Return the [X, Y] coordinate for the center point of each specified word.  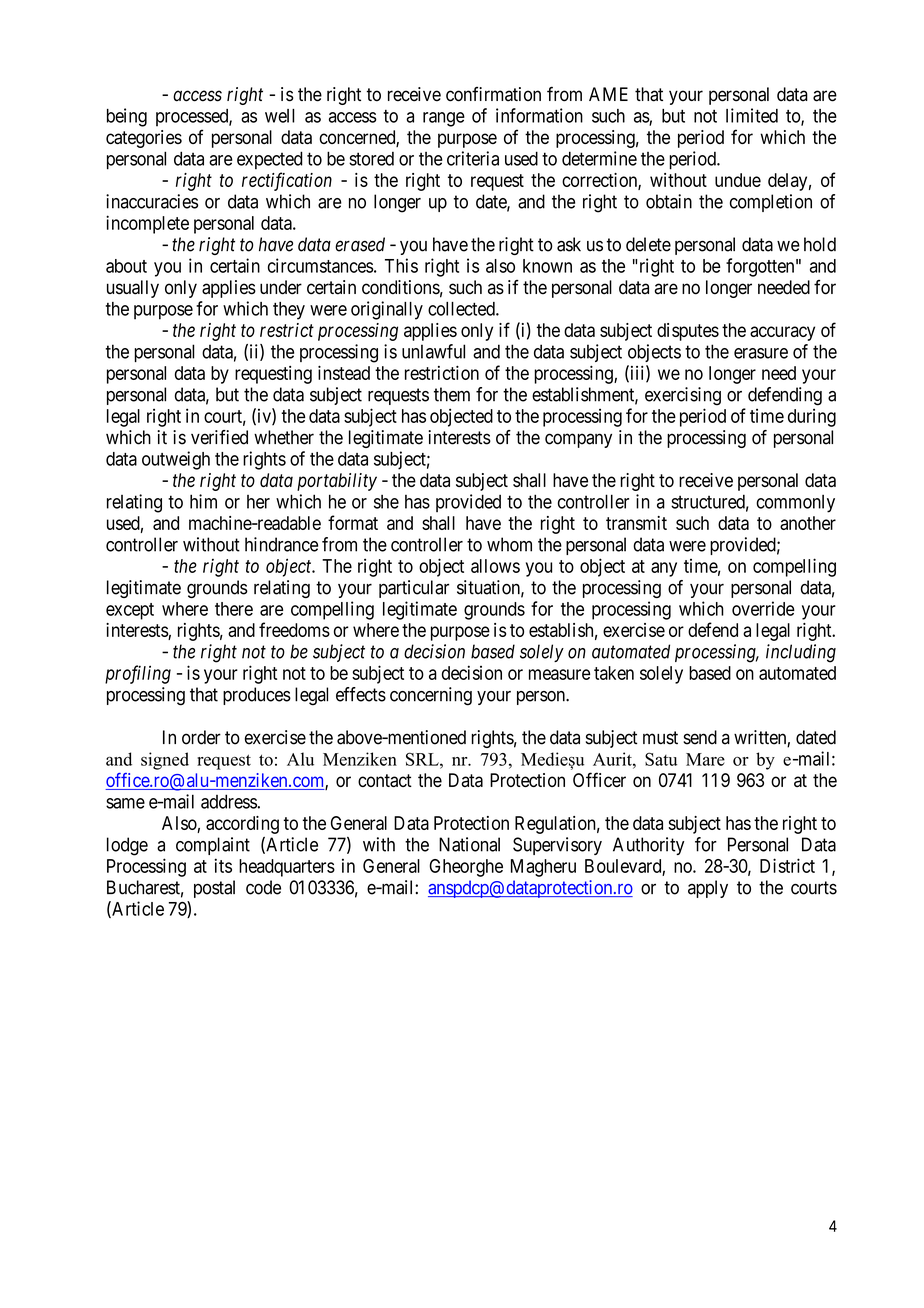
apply [708, 889]
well [280, 116]
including [801, 653]
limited [752, 115]
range [444, 119]
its [223, 865]
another [808, 523]
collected [462, 309]
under [281, 287]
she [386, 502]
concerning [431, 696]
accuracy [782, 333]
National [469, 844]
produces [257, 696]
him [203, 501]
